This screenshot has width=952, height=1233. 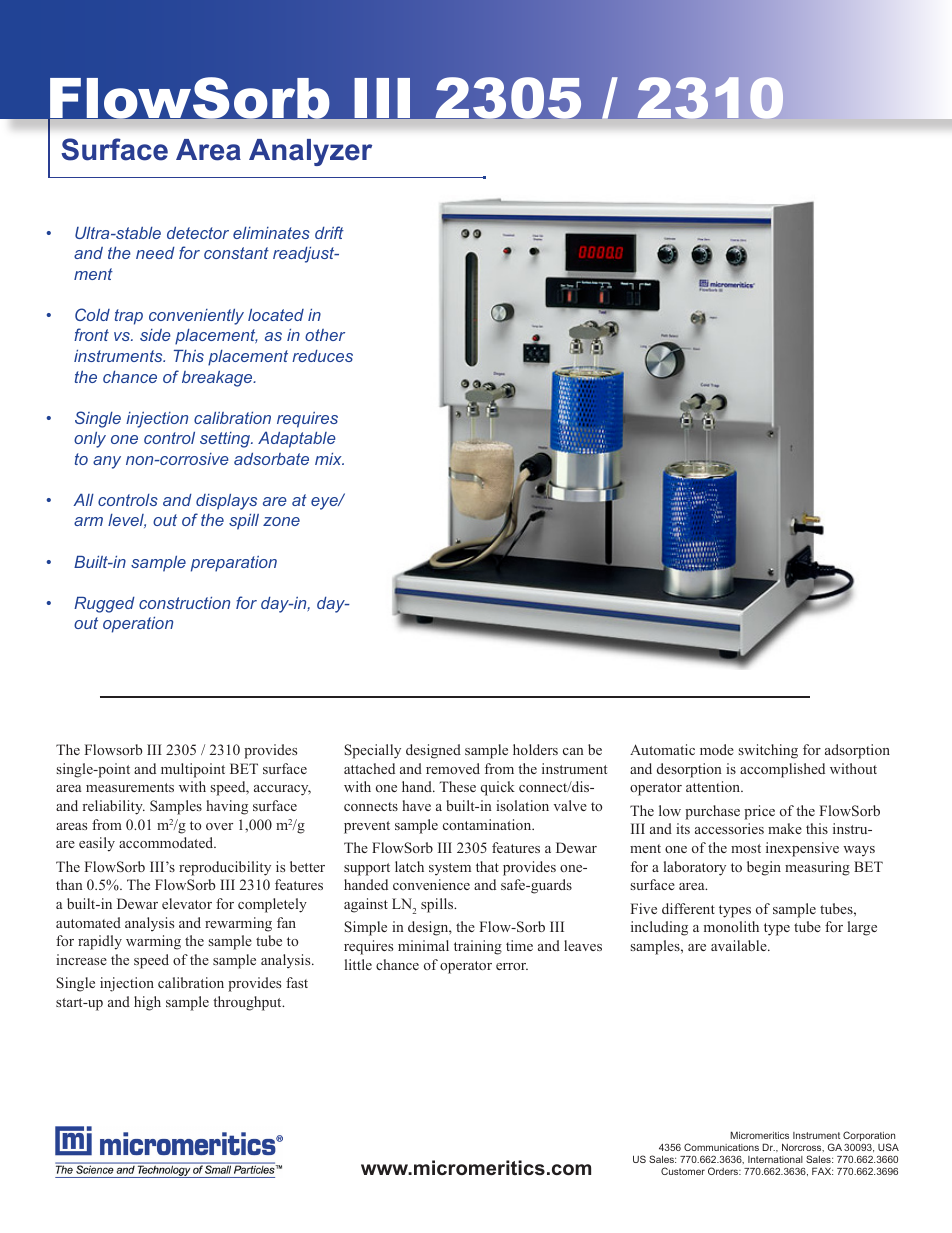 What do you see at coordinates (782, 770) in the screenshot?
I see `accomplished` at bounding box center [782, 770].
